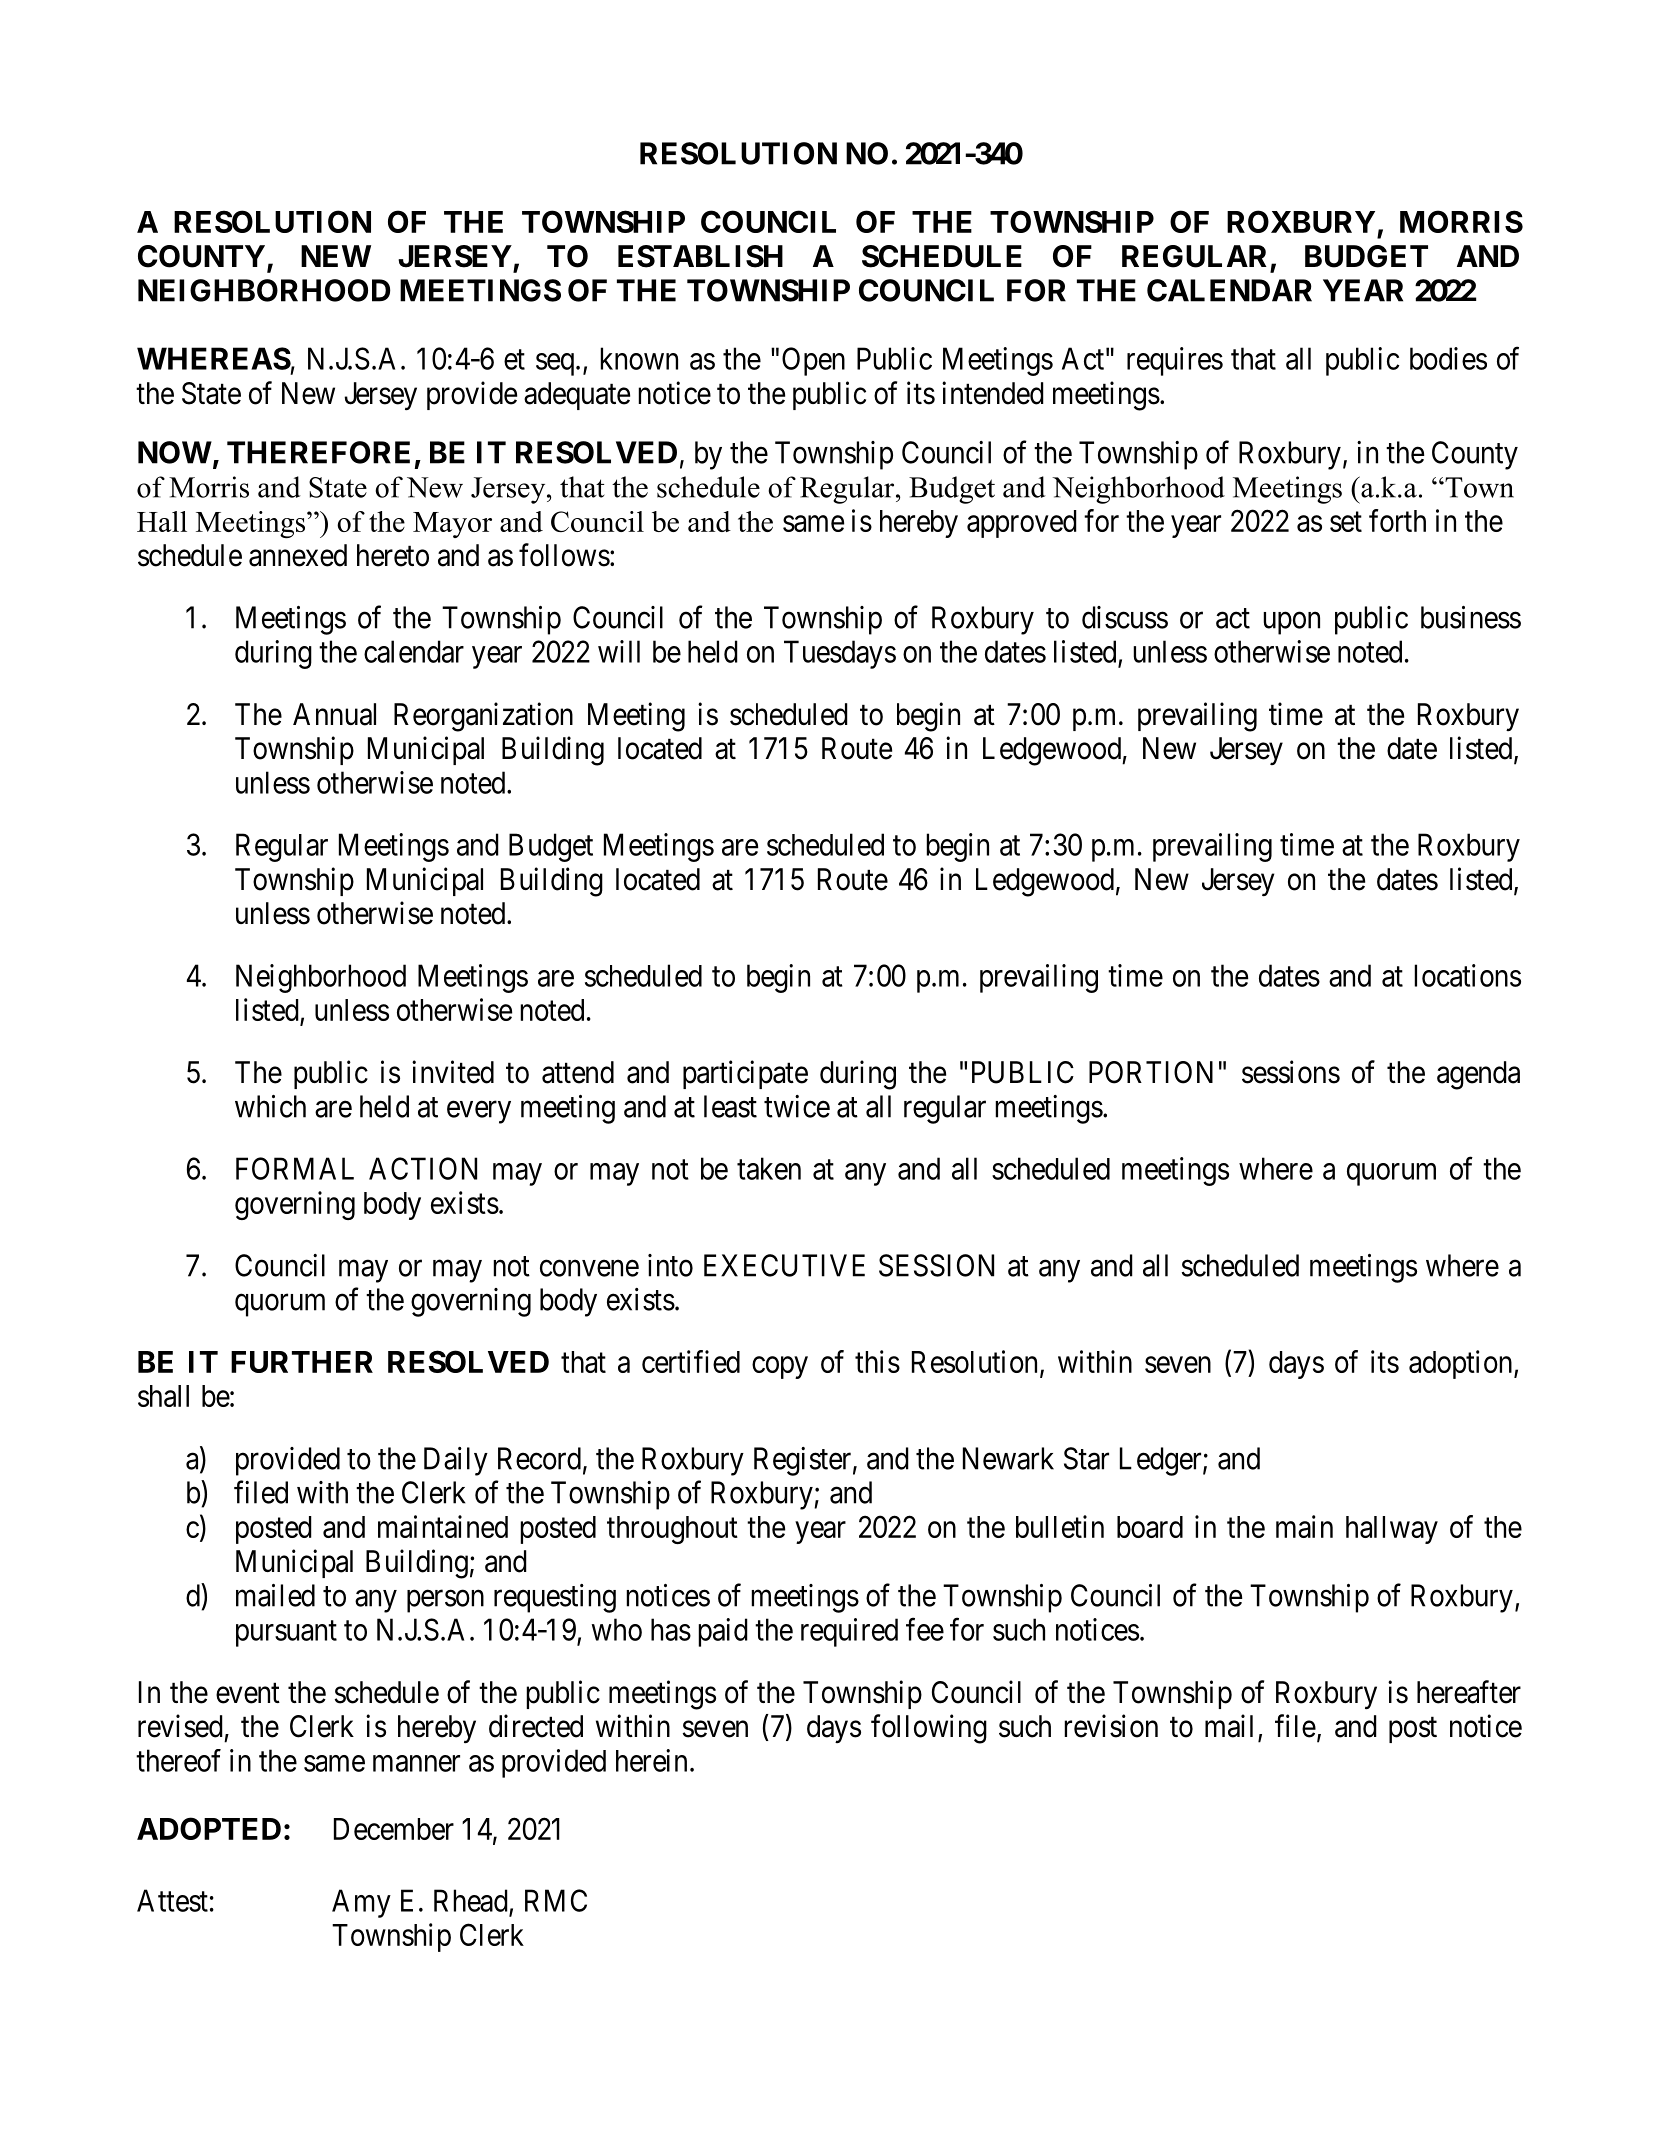  I want to click on will, so click(619, 651).
